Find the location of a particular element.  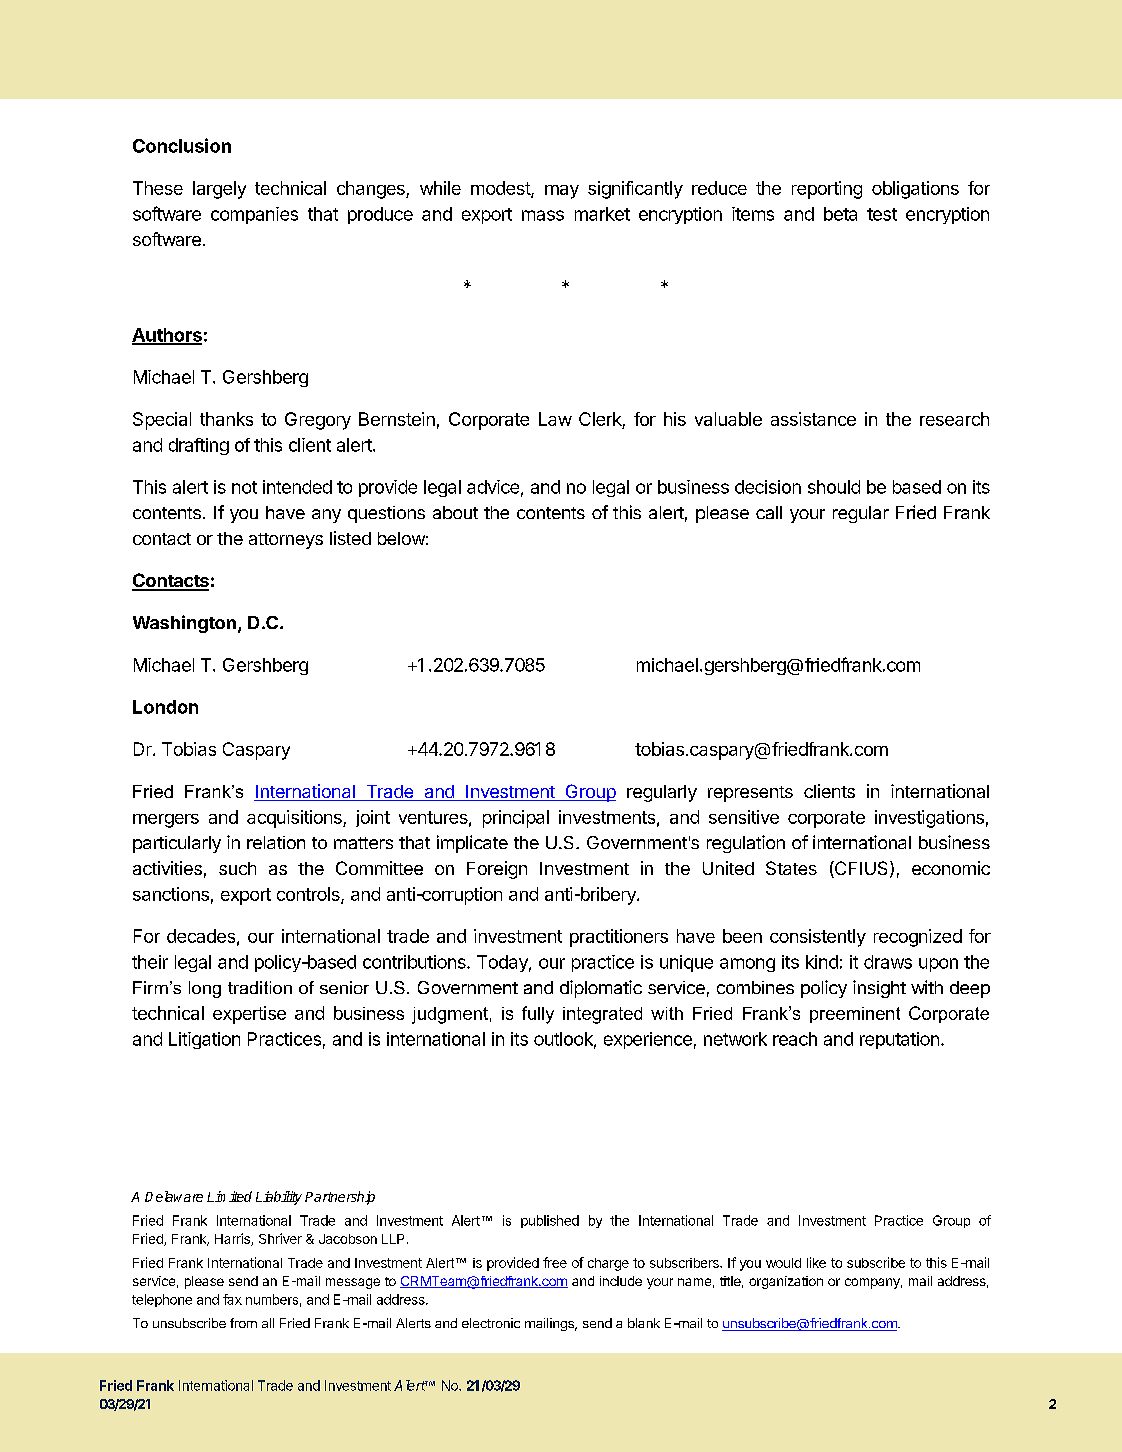

obligations is located at coordinates (915, 190).
